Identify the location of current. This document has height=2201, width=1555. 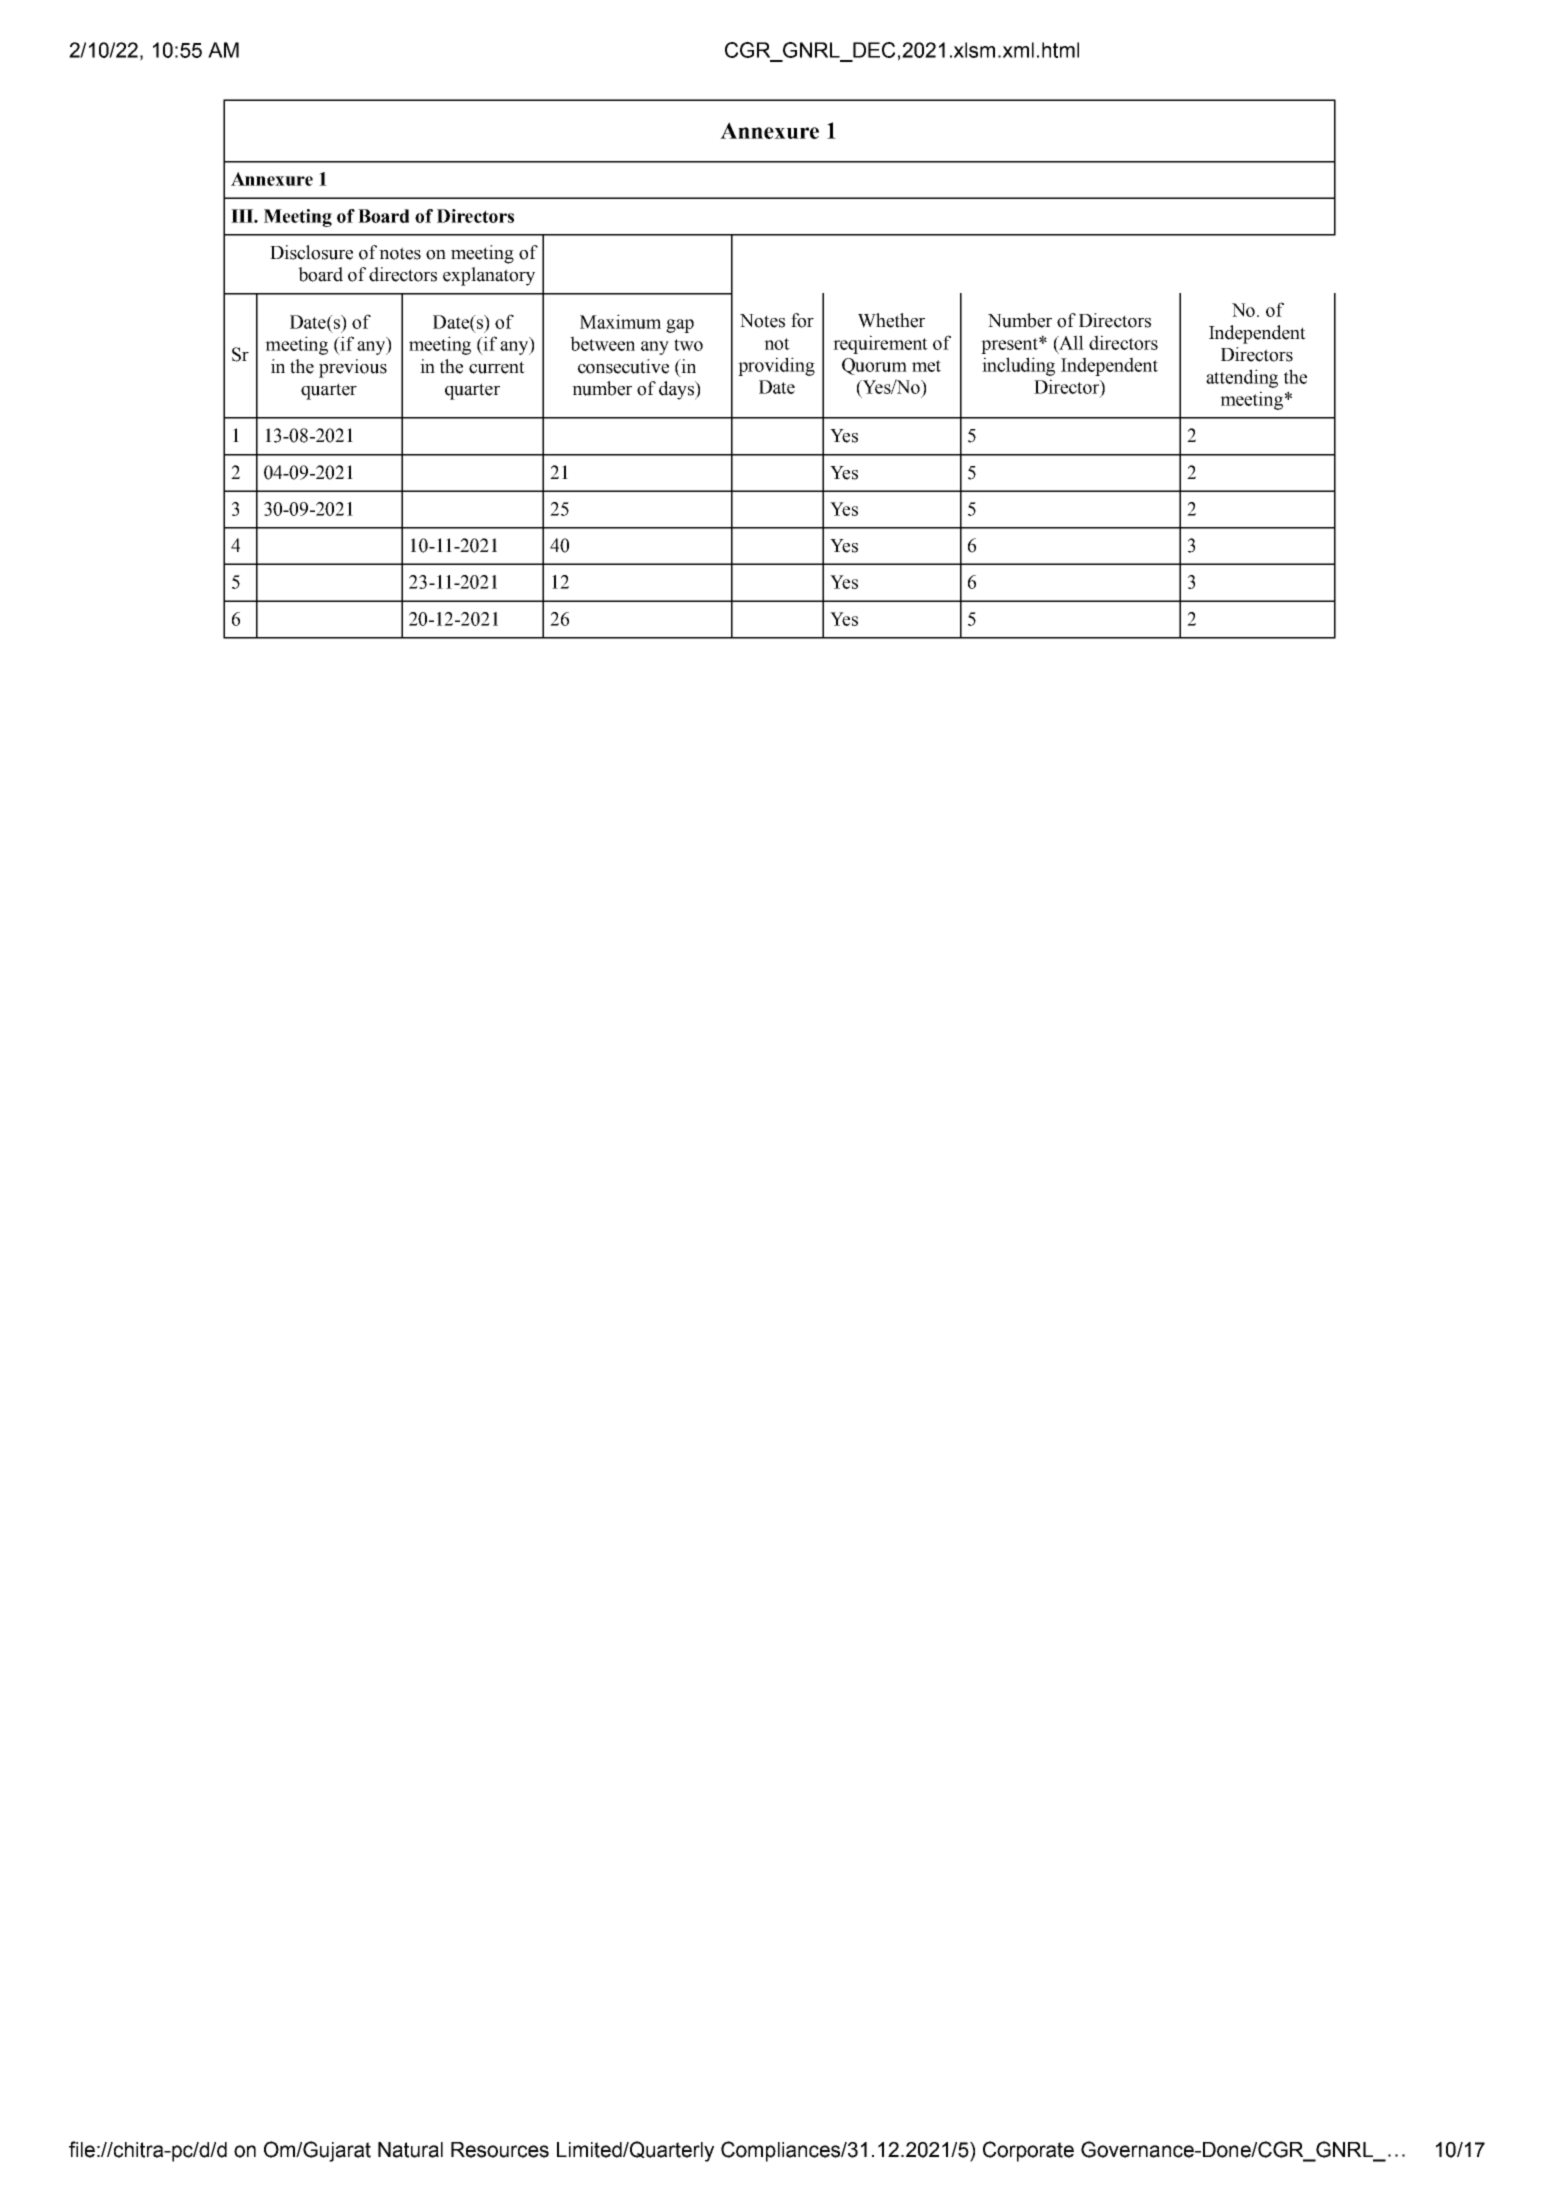
(497, 367).
